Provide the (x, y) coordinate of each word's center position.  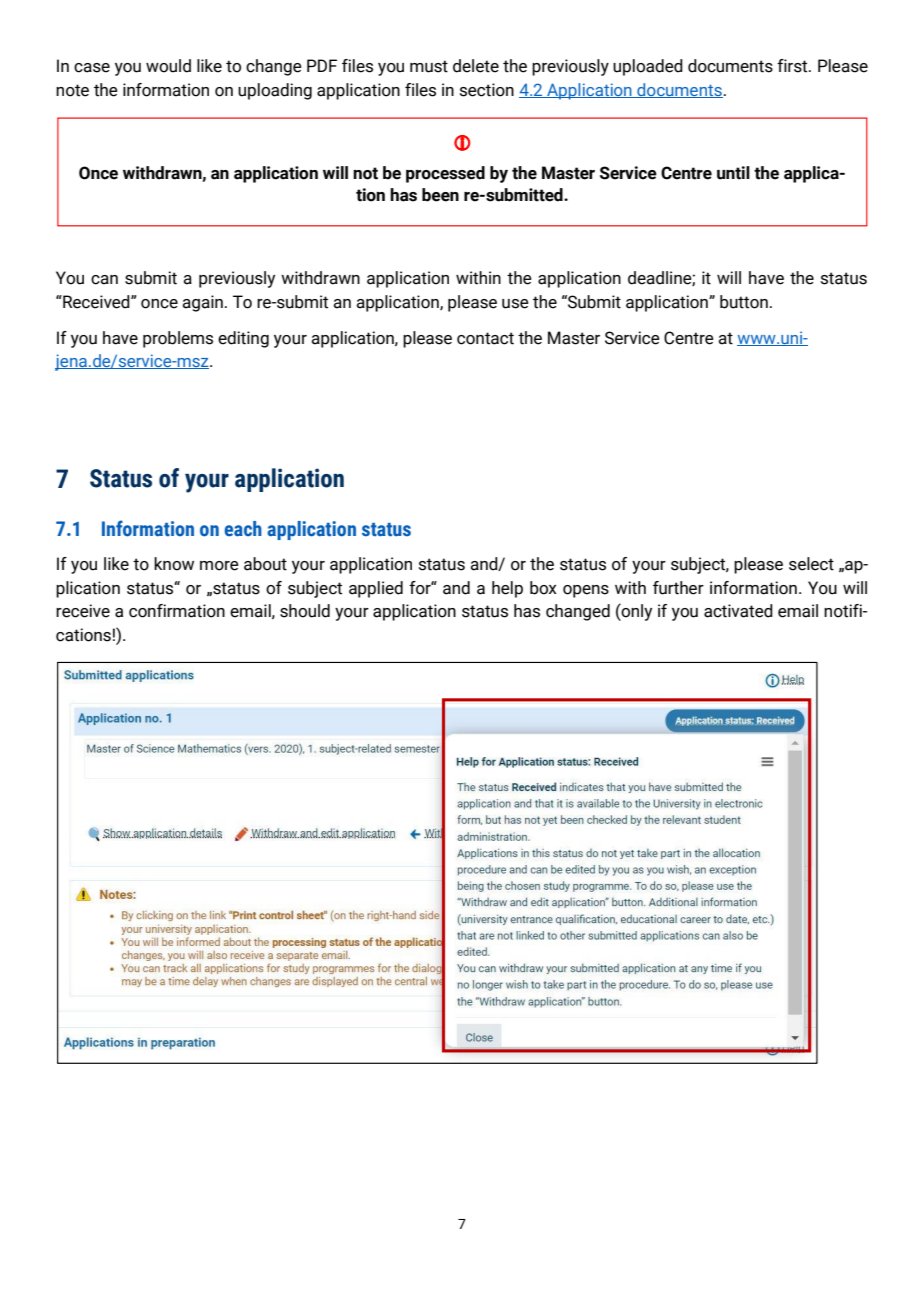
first (793, 66)
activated (738, 611)
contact (485, 338)
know (174, 564)
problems (178, 339)
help (507, 589)
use (515, 304)
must (429, 66)
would (168, 66)
